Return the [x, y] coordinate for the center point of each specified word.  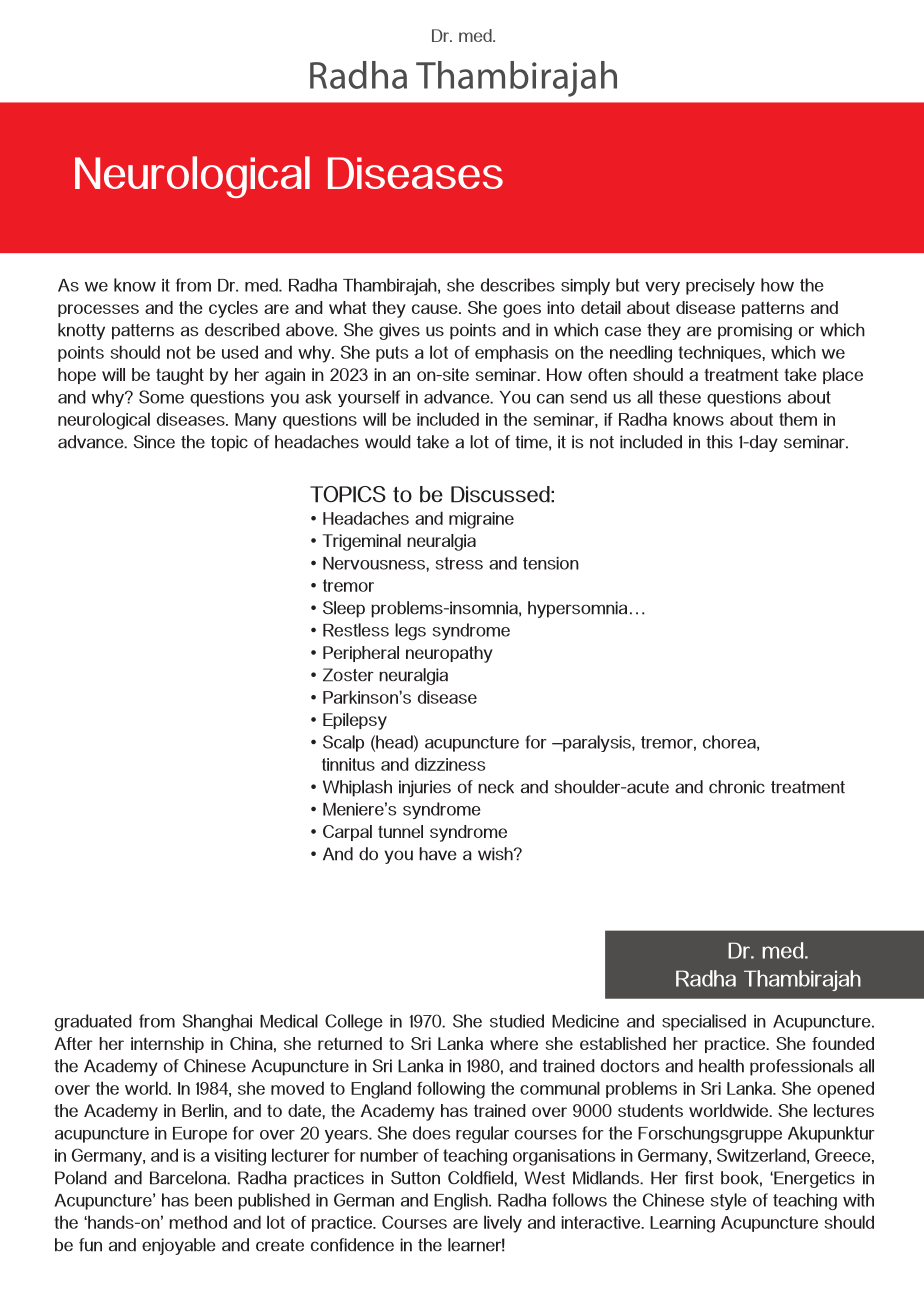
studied [517, 1021]
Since [154, 442]
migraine [481, 520]
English [462, 1201]
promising [755, 331]
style [729, 1201]
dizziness [450, 764]
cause [436, 309]
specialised [704, 1022]
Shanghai [217, 1022]
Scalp [343, 743]
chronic [737, 787]
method [198, 1222]
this [719, 442]
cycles [233, 309]
